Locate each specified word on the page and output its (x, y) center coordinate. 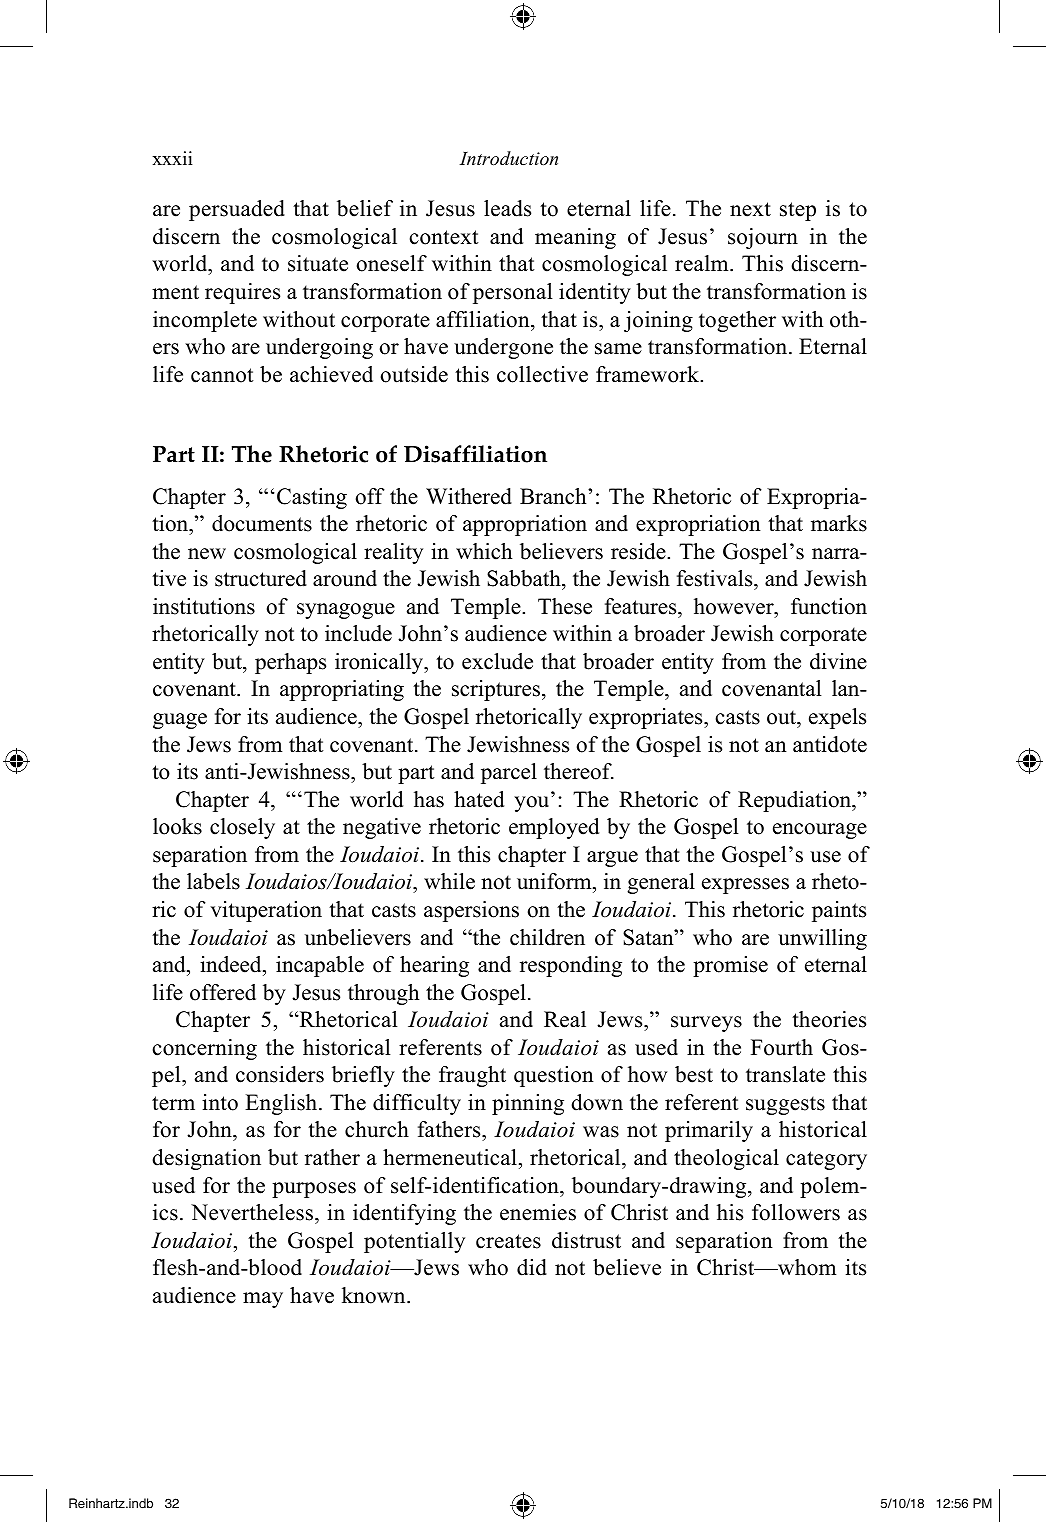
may (263, 1300)
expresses (745, 886)
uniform (555, 883)
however (735, 606)
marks (839, 523)
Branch (554, 496)
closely (242, 828)
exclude (497, 661)
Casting (312, 498)
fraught (472, 1076)
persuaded (237, 210)
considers (280, 1074)
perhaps (290, 663)
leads (507, 208)
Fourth (782, 1047)
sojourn (763, 238)
